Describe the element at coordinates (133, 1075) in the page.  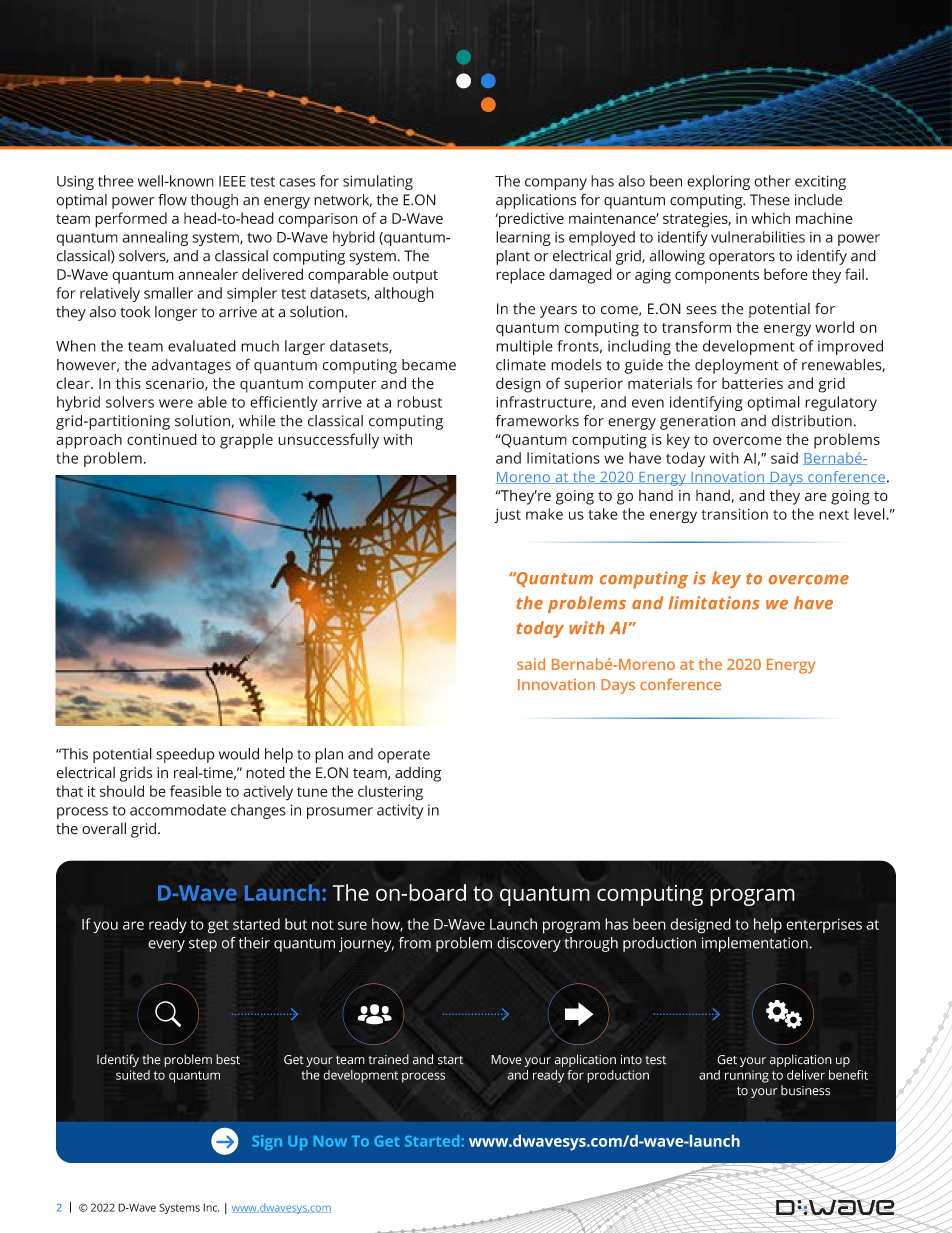
I see `suited` at that location.
